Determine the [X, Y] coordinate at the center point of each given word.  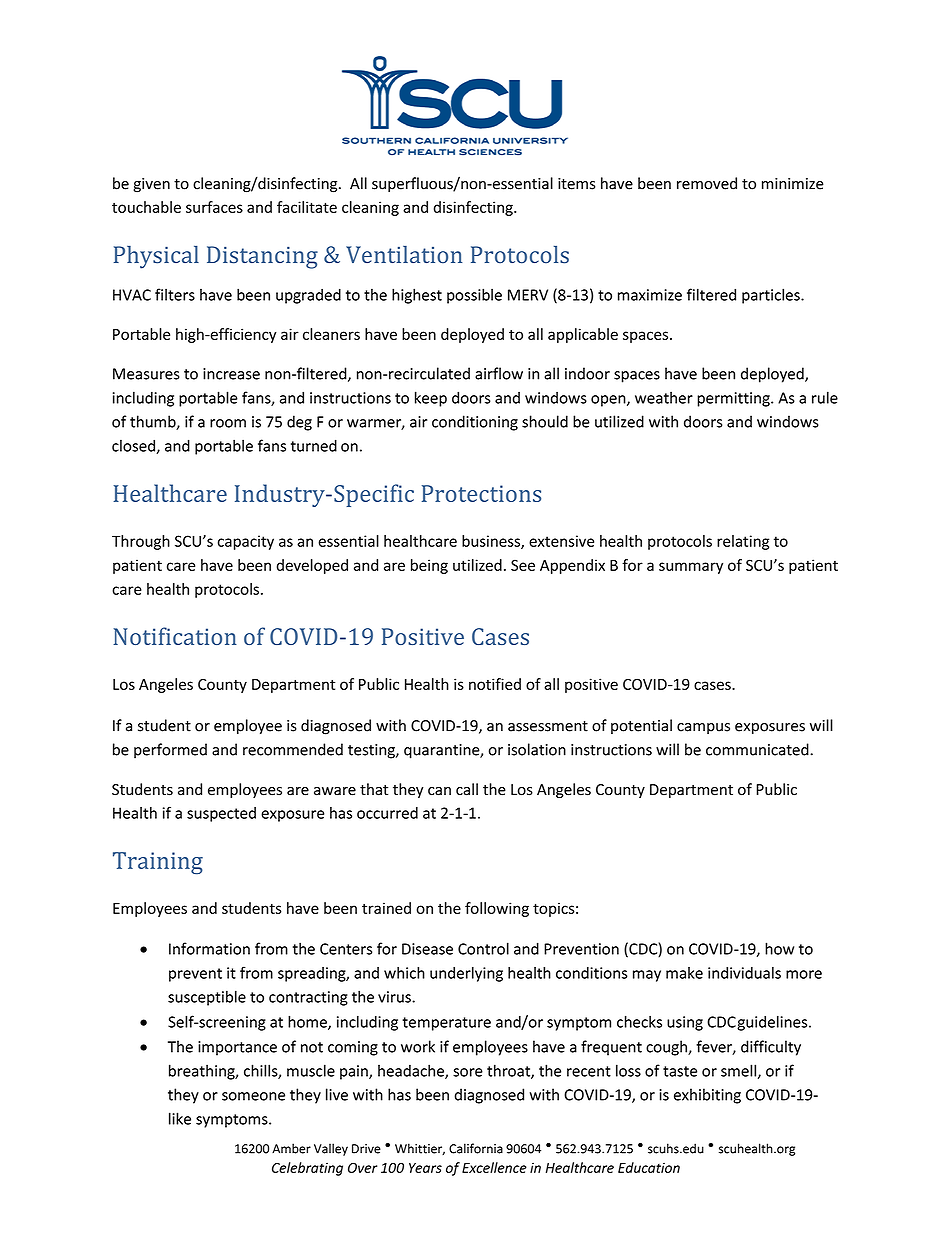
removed [707, 183]
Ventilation [404, 255]
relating [743, 542]
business [492, 542]
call [467, 789]
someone [253, 1096]
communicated [758, 749]
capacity [246, 542]
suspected [221, 814]
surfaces [214, 207]
